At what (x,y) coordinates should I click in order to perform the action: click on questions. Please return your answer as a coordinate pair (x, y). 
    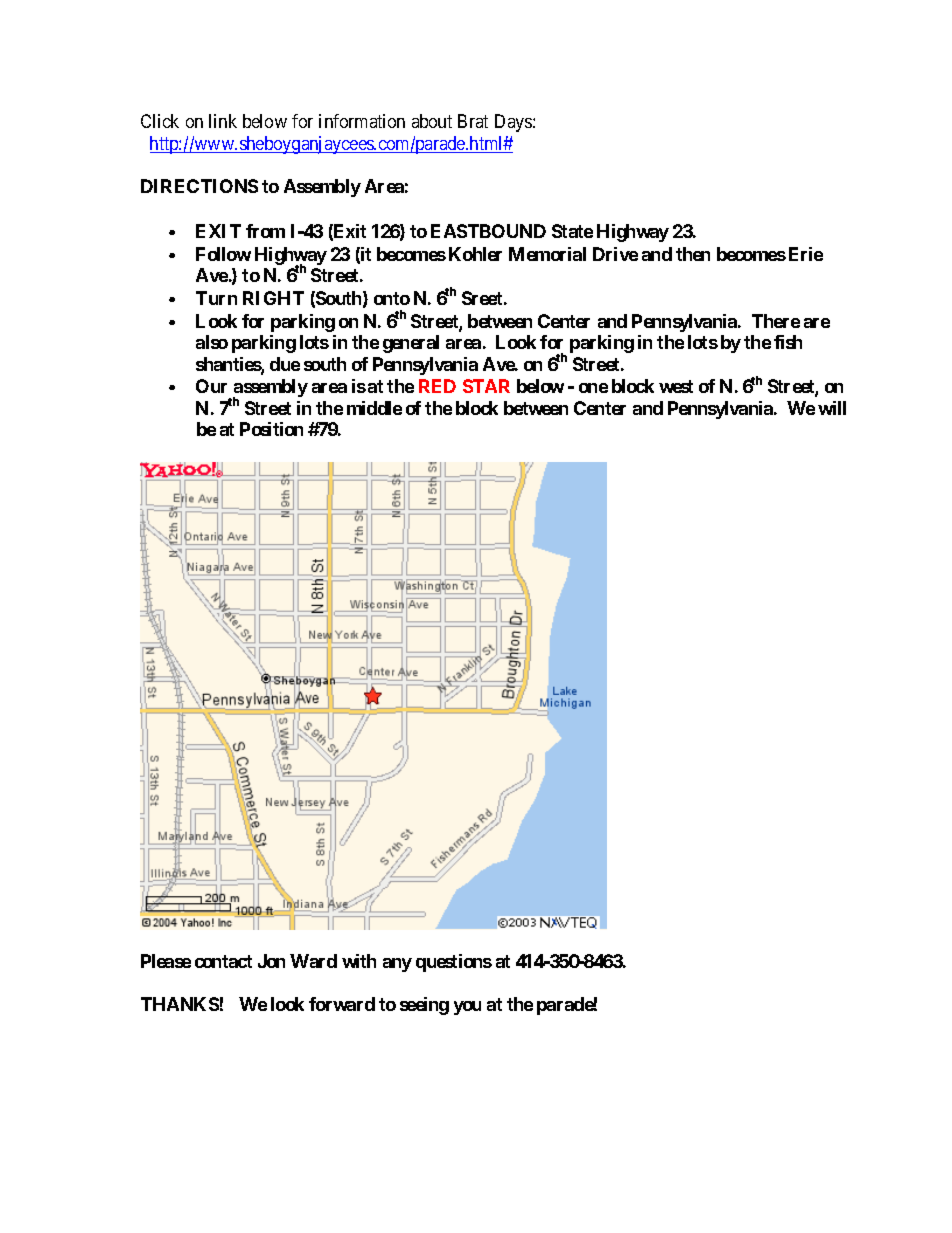
    Looking at the image, I should click on (454, 963).
